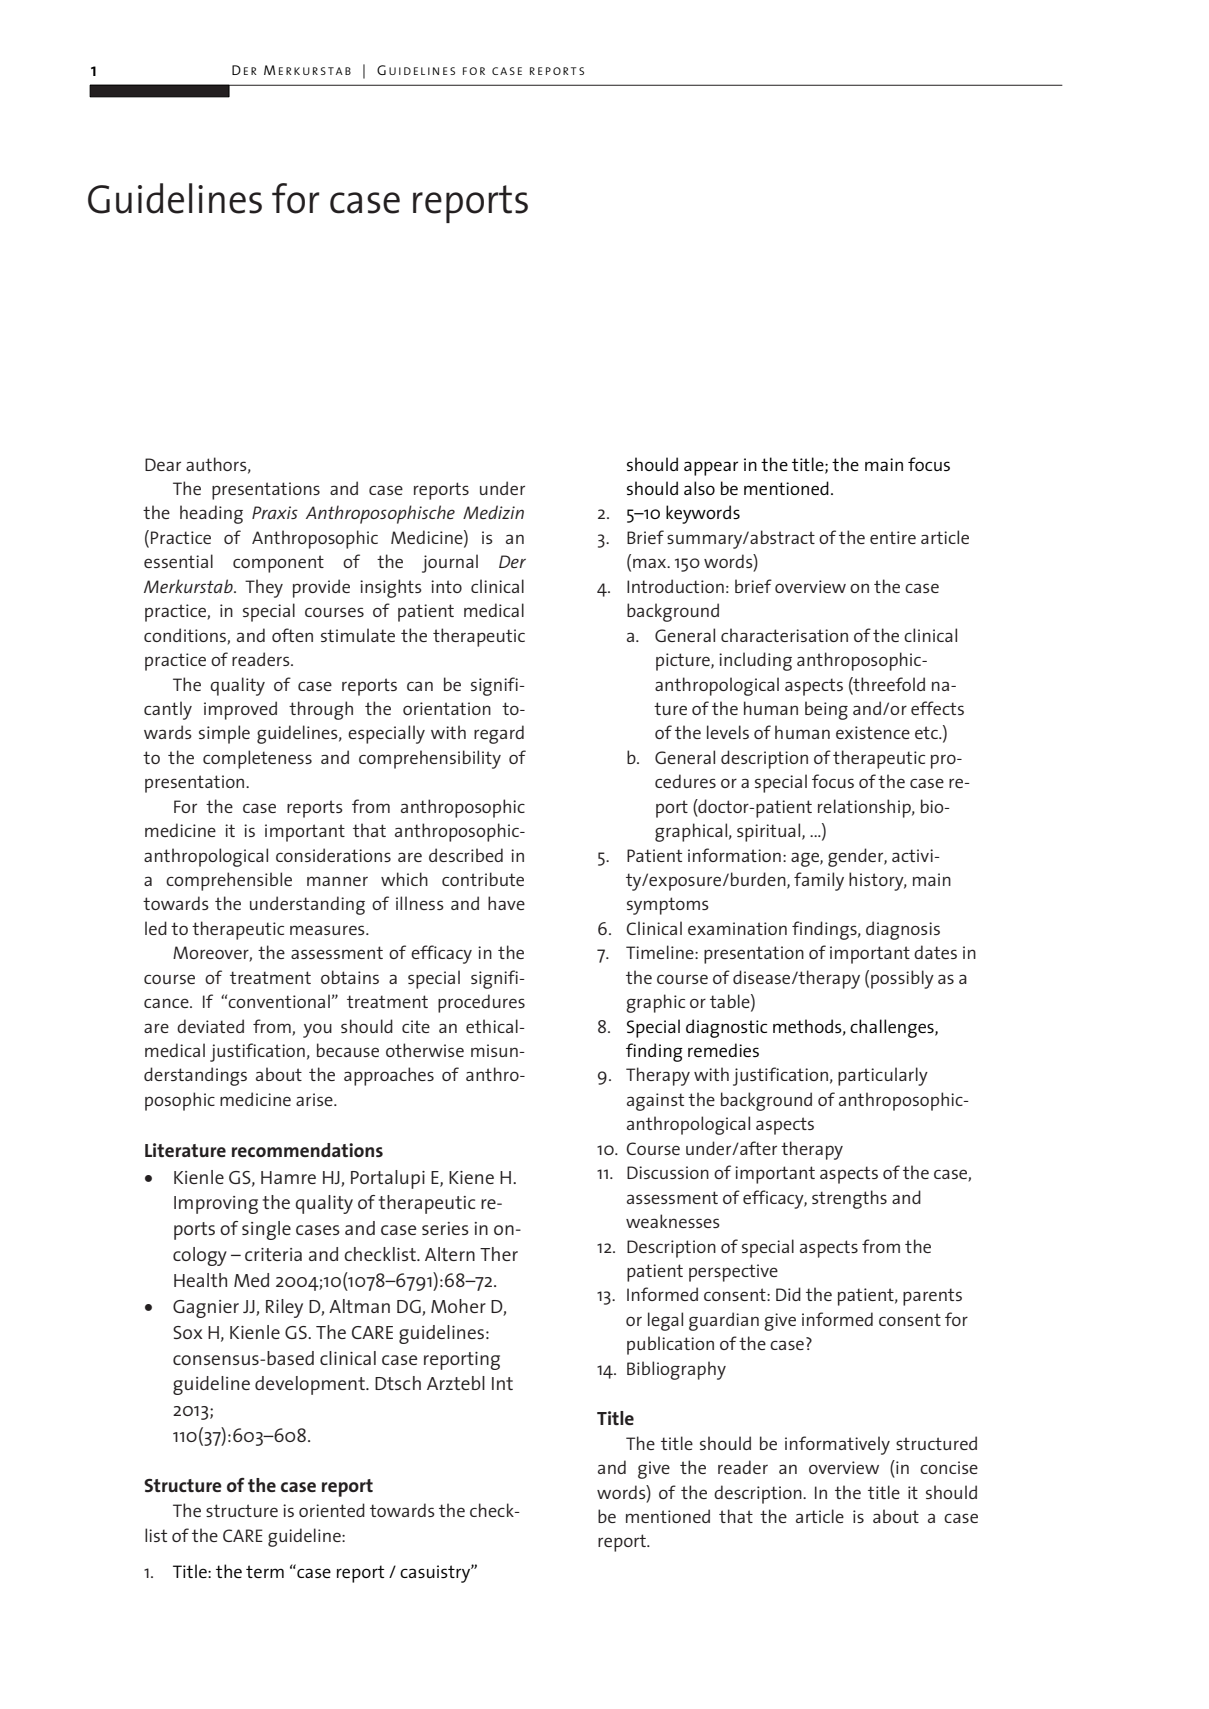 This screenshot has width=1209, height=1709. I want to click on information, so click(734, 855).
